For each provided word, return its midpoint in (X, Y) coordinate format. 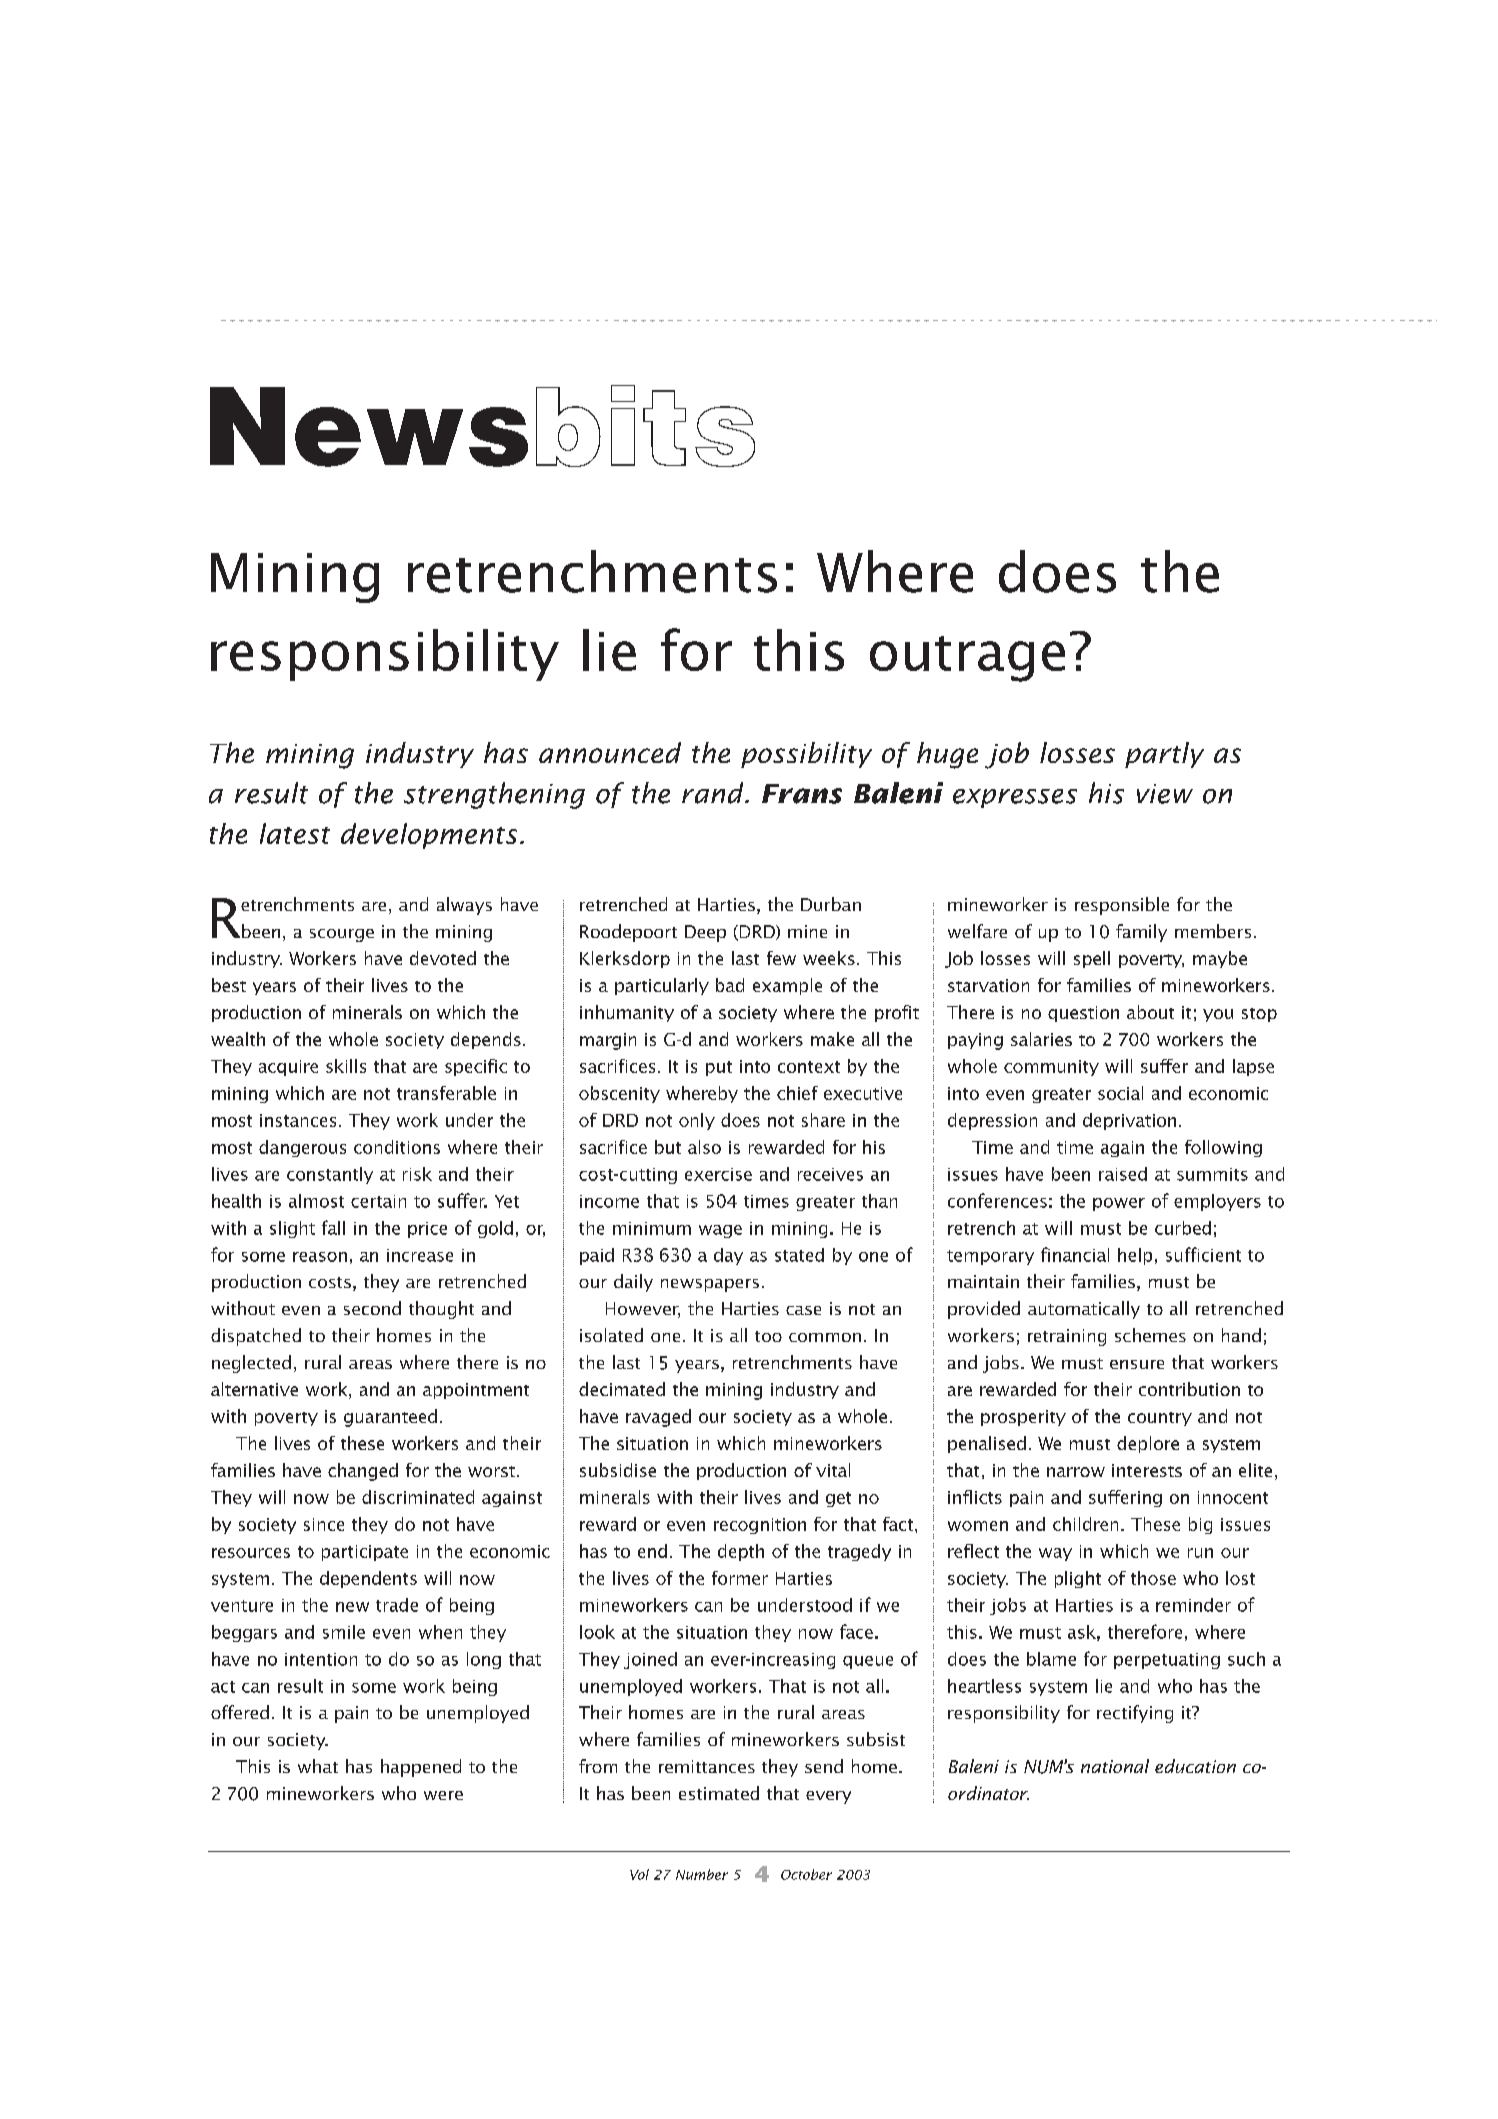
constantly (330, 1175)
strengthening (494, 795)
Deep (705, 933)
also (704, 1147)
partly (1164, 755)
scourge (342, 935)
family (1141, 933)
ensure (1137, 1364)
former (740, 1578)
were (443, 1795)
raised (1123, 1174)
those (1153, 1578)
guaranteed (390, 1418)
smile (344, 1632)
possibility (806, 755)
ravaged (658, 1418)
